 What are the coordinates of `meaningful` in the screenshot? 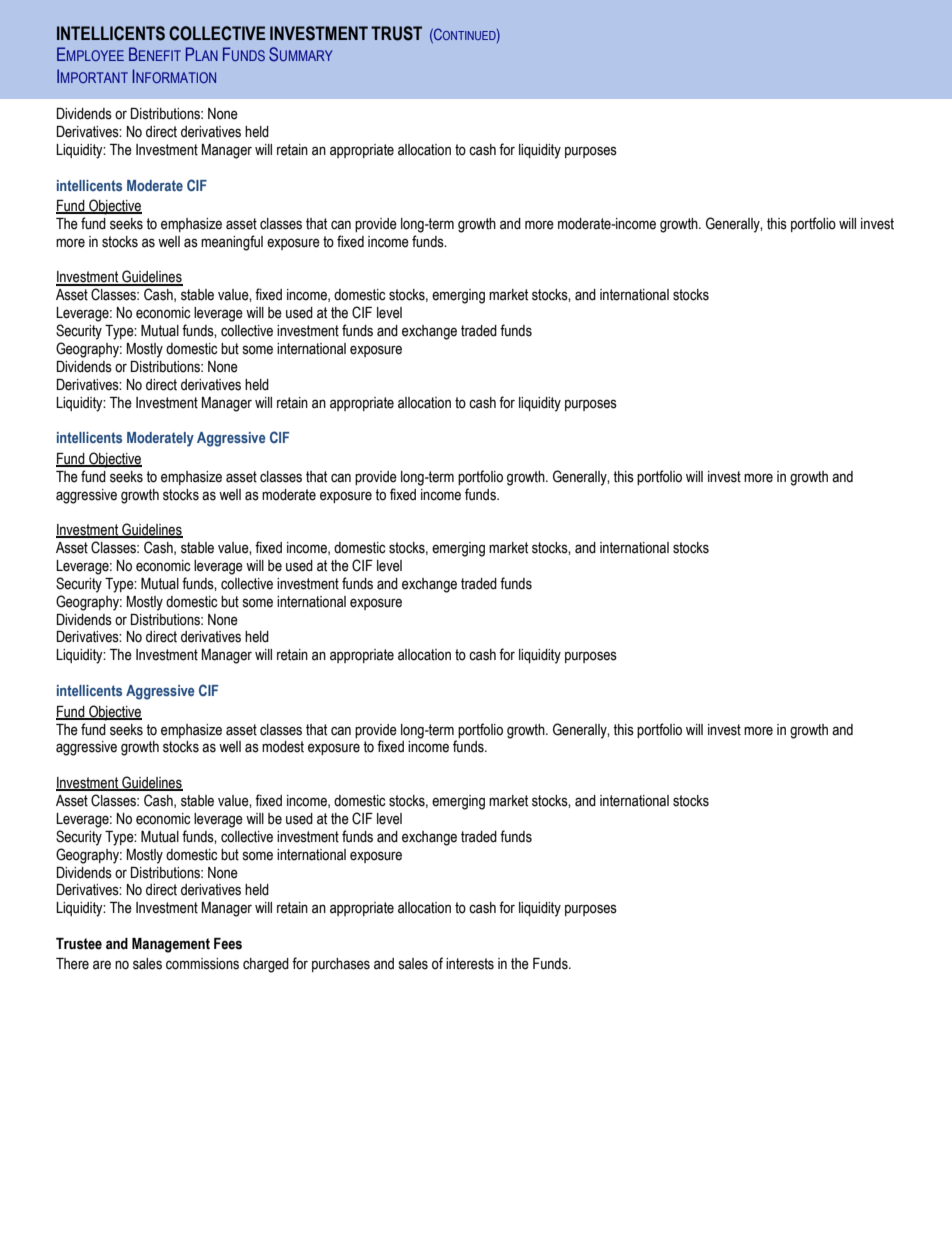 It's located at (232, 243).
